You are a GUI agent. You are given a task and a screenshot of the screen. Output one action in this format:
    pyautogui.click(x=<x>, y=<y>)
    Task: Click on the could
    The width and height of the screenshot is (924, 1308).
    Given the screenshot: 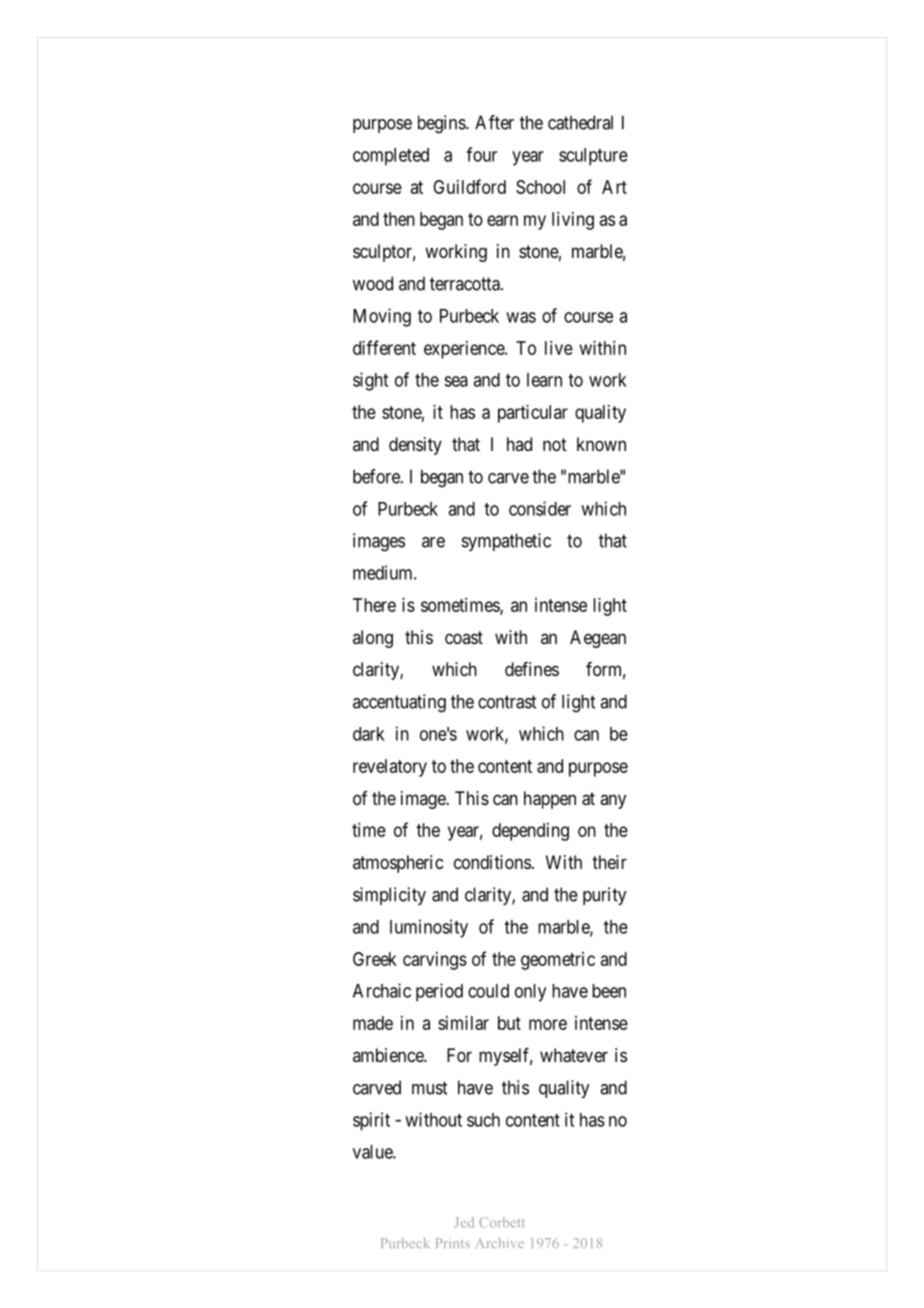 What is the action you would take?
    pyautogui.click(x=488, y=991)
